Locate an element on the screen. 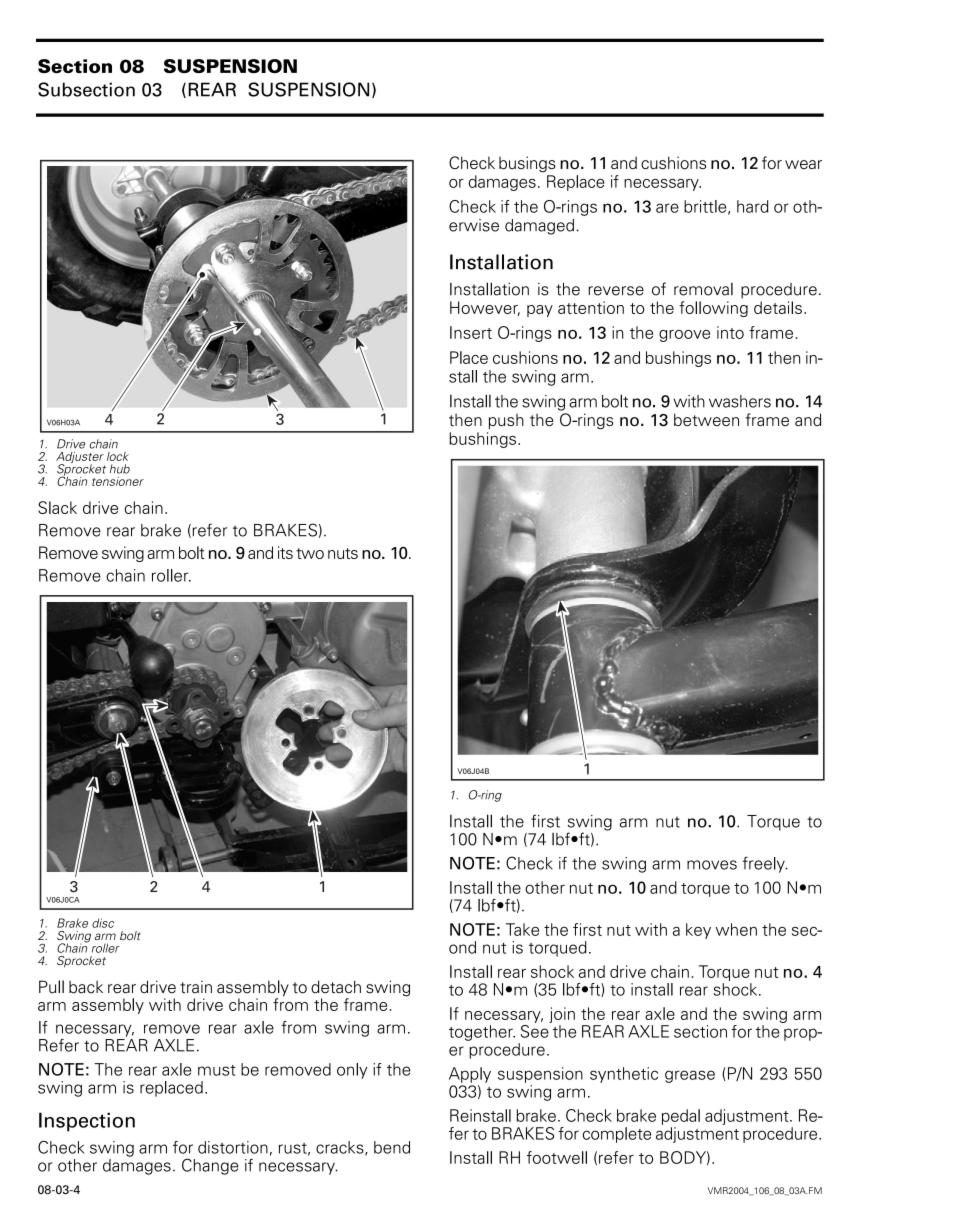 The height and width of the screenshot is (1232, 953). Take is located at coordinates (522, 929).
